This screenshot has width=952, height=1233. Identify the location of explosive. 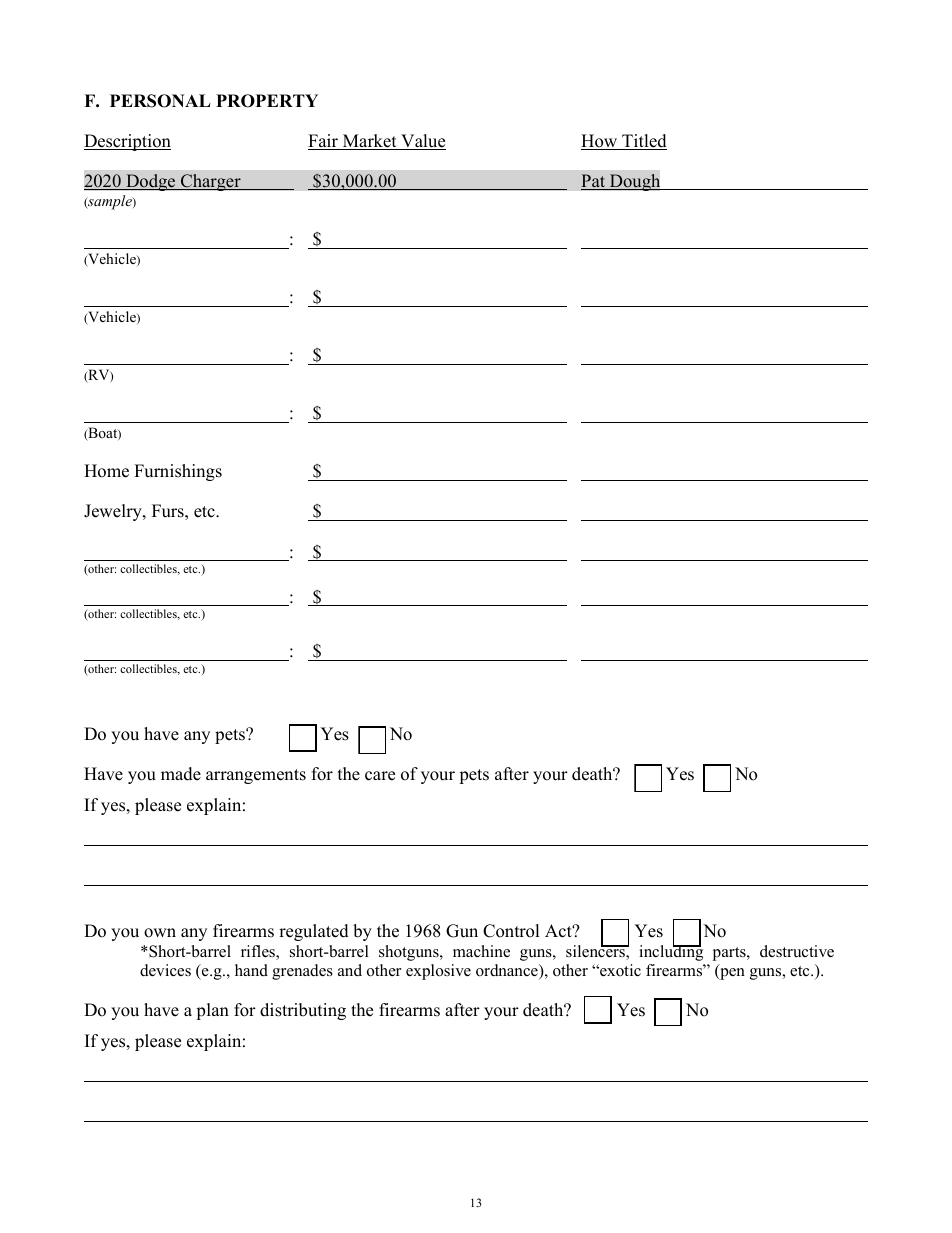
(438, 972).
